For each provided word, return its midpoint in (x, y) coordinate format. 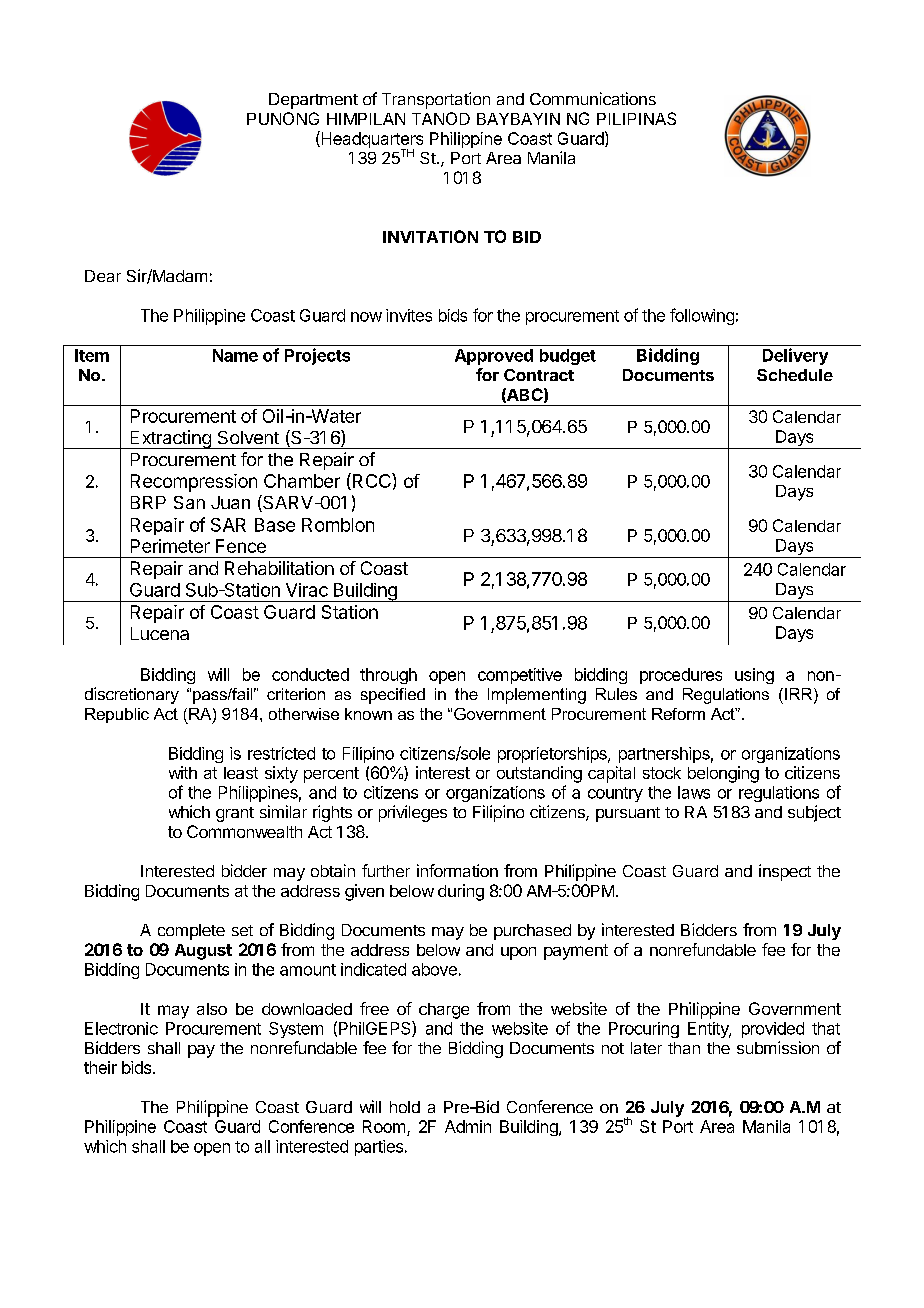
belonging (723, 774)
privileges (413, 813)
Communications (593, 98)
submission (778, 1047)
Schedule (795, 375)
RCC (371, 481)
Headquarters (371, 141)
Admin (468, 1126)
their (100, 1067)
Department (313, 101)
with (183, 772)
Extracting (170, 439)
